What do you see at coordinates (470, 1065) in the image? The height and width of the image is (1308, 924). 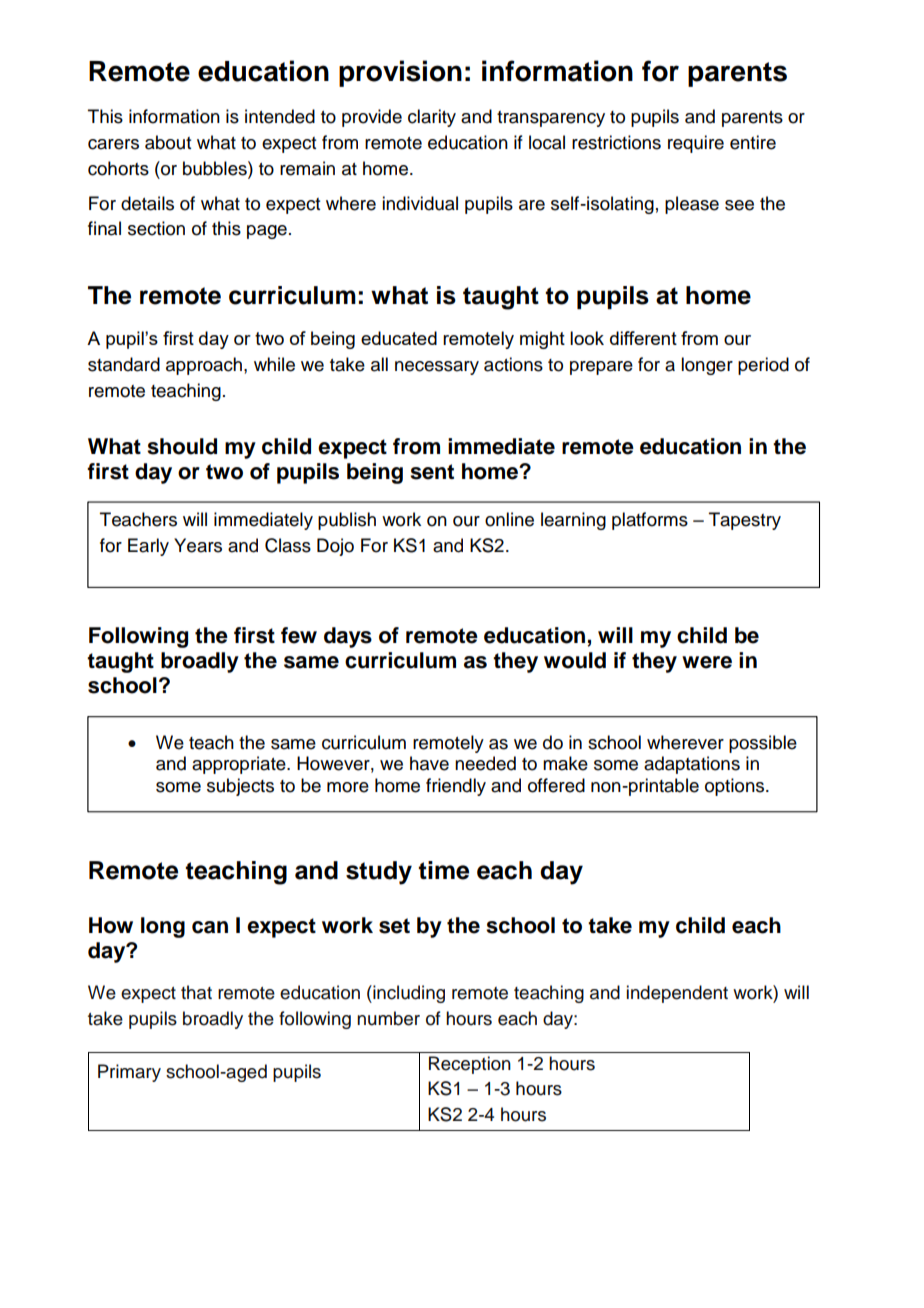 I see `Reception` at bounding box center [470, 1065].
